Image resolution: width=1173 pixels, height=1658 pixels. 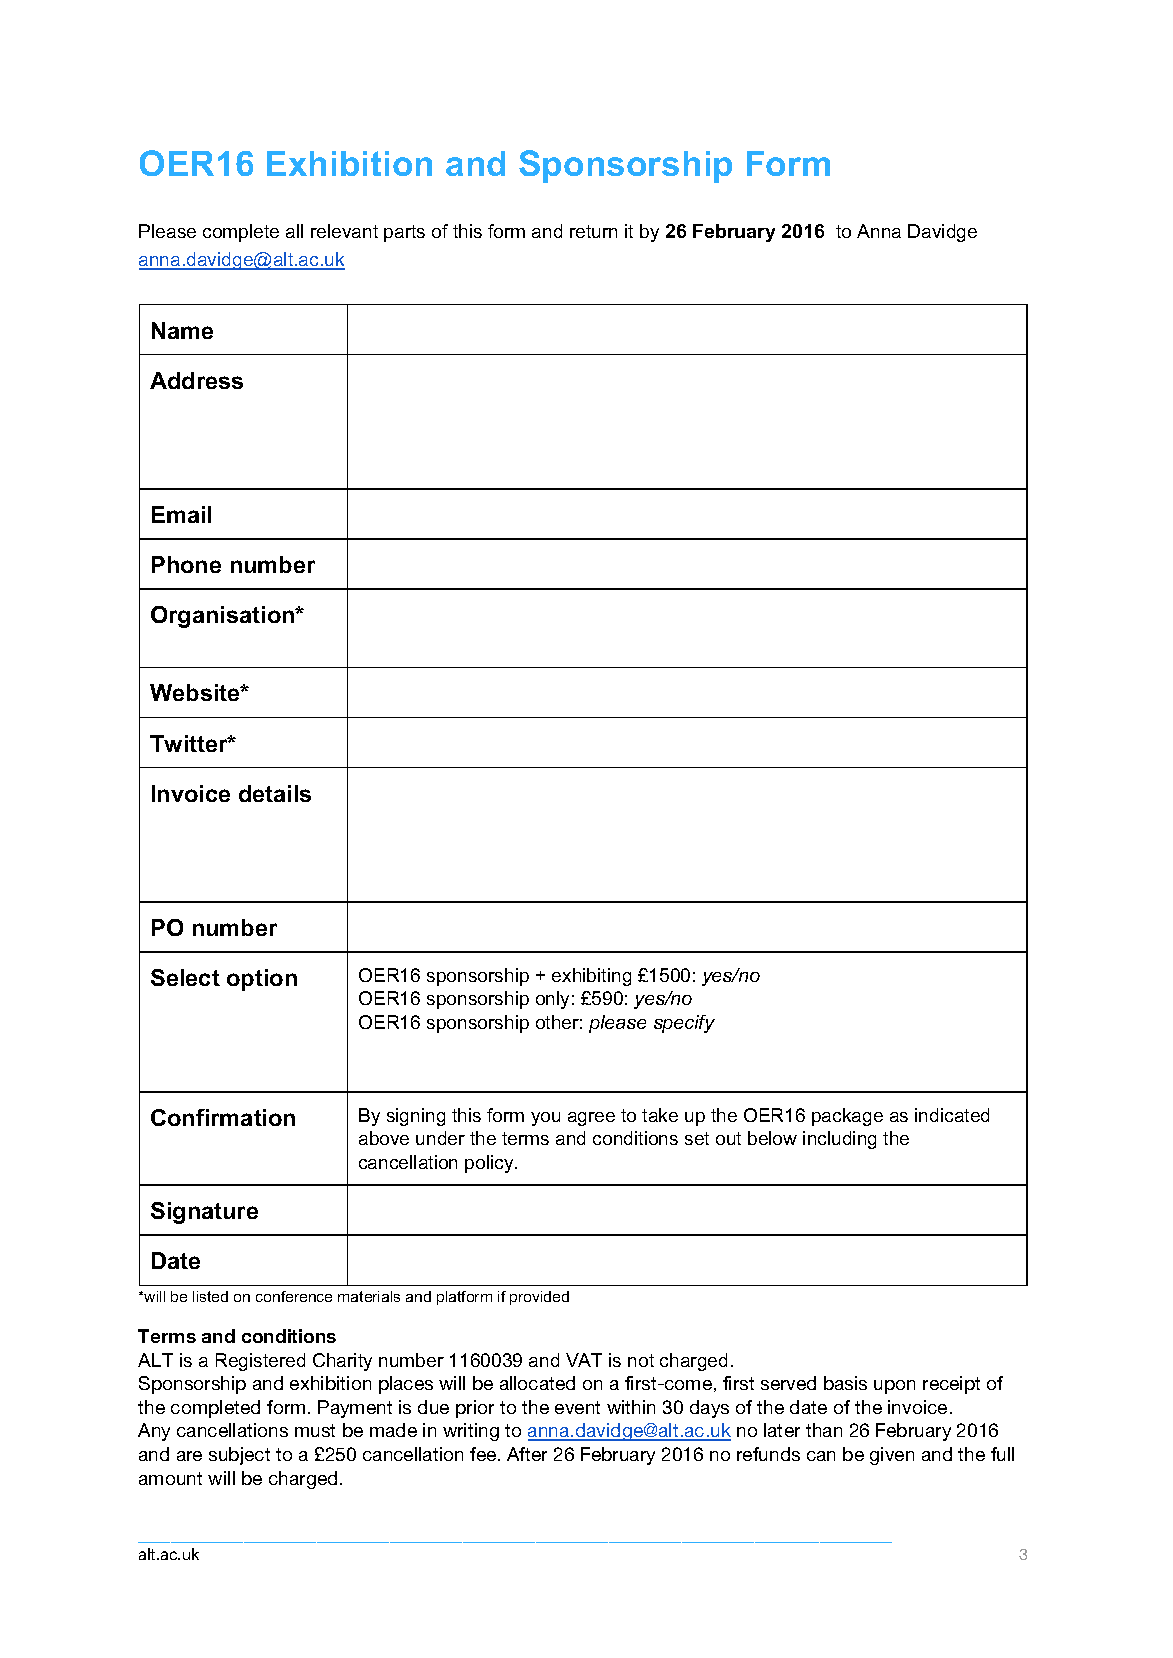 What do you see at coordinates (223, 1117) in the screenshot?
I see `Confirmation` at bounding box center [223, 1117].
